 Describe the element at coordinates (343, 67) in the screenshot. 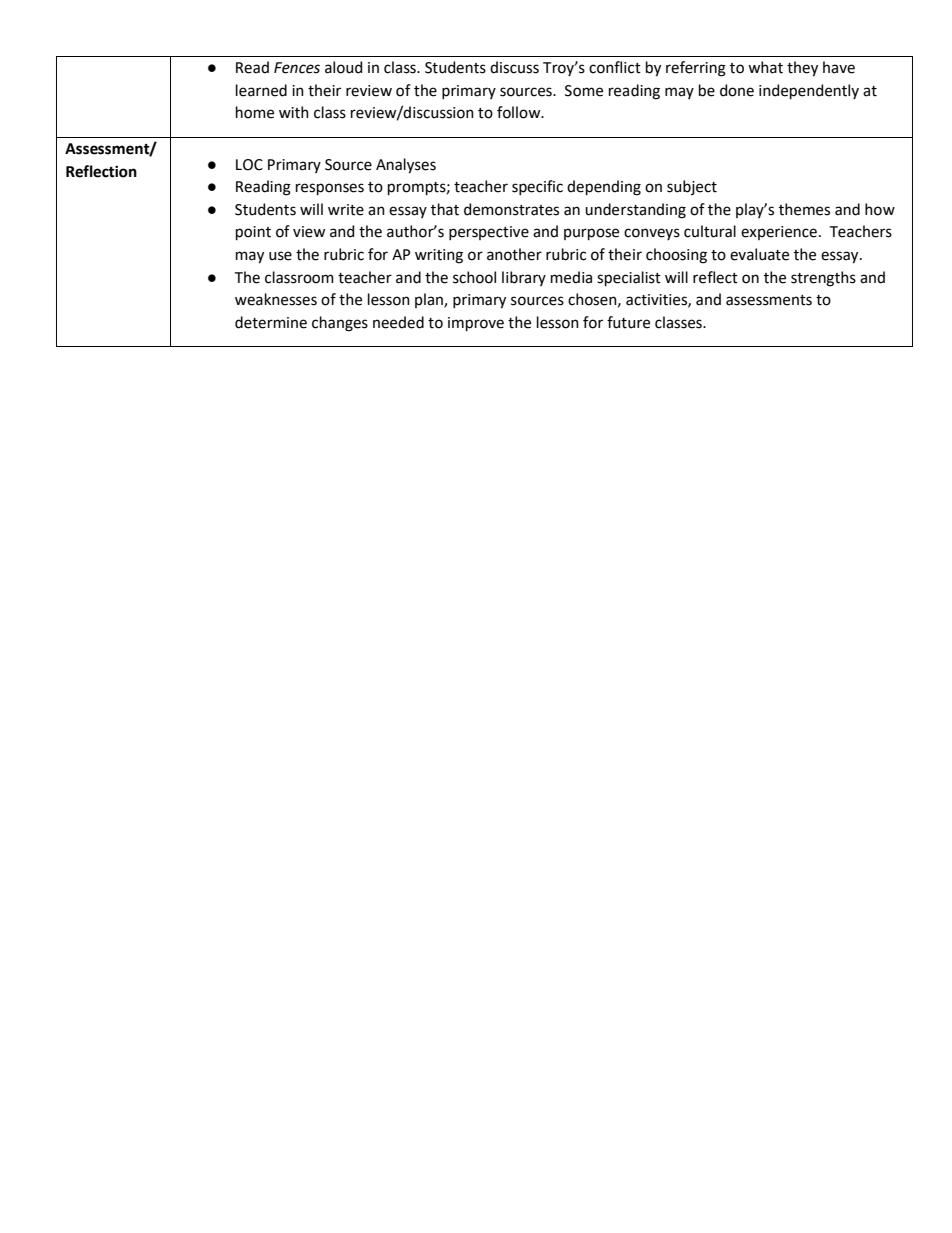

I see `aloud` at that location.
